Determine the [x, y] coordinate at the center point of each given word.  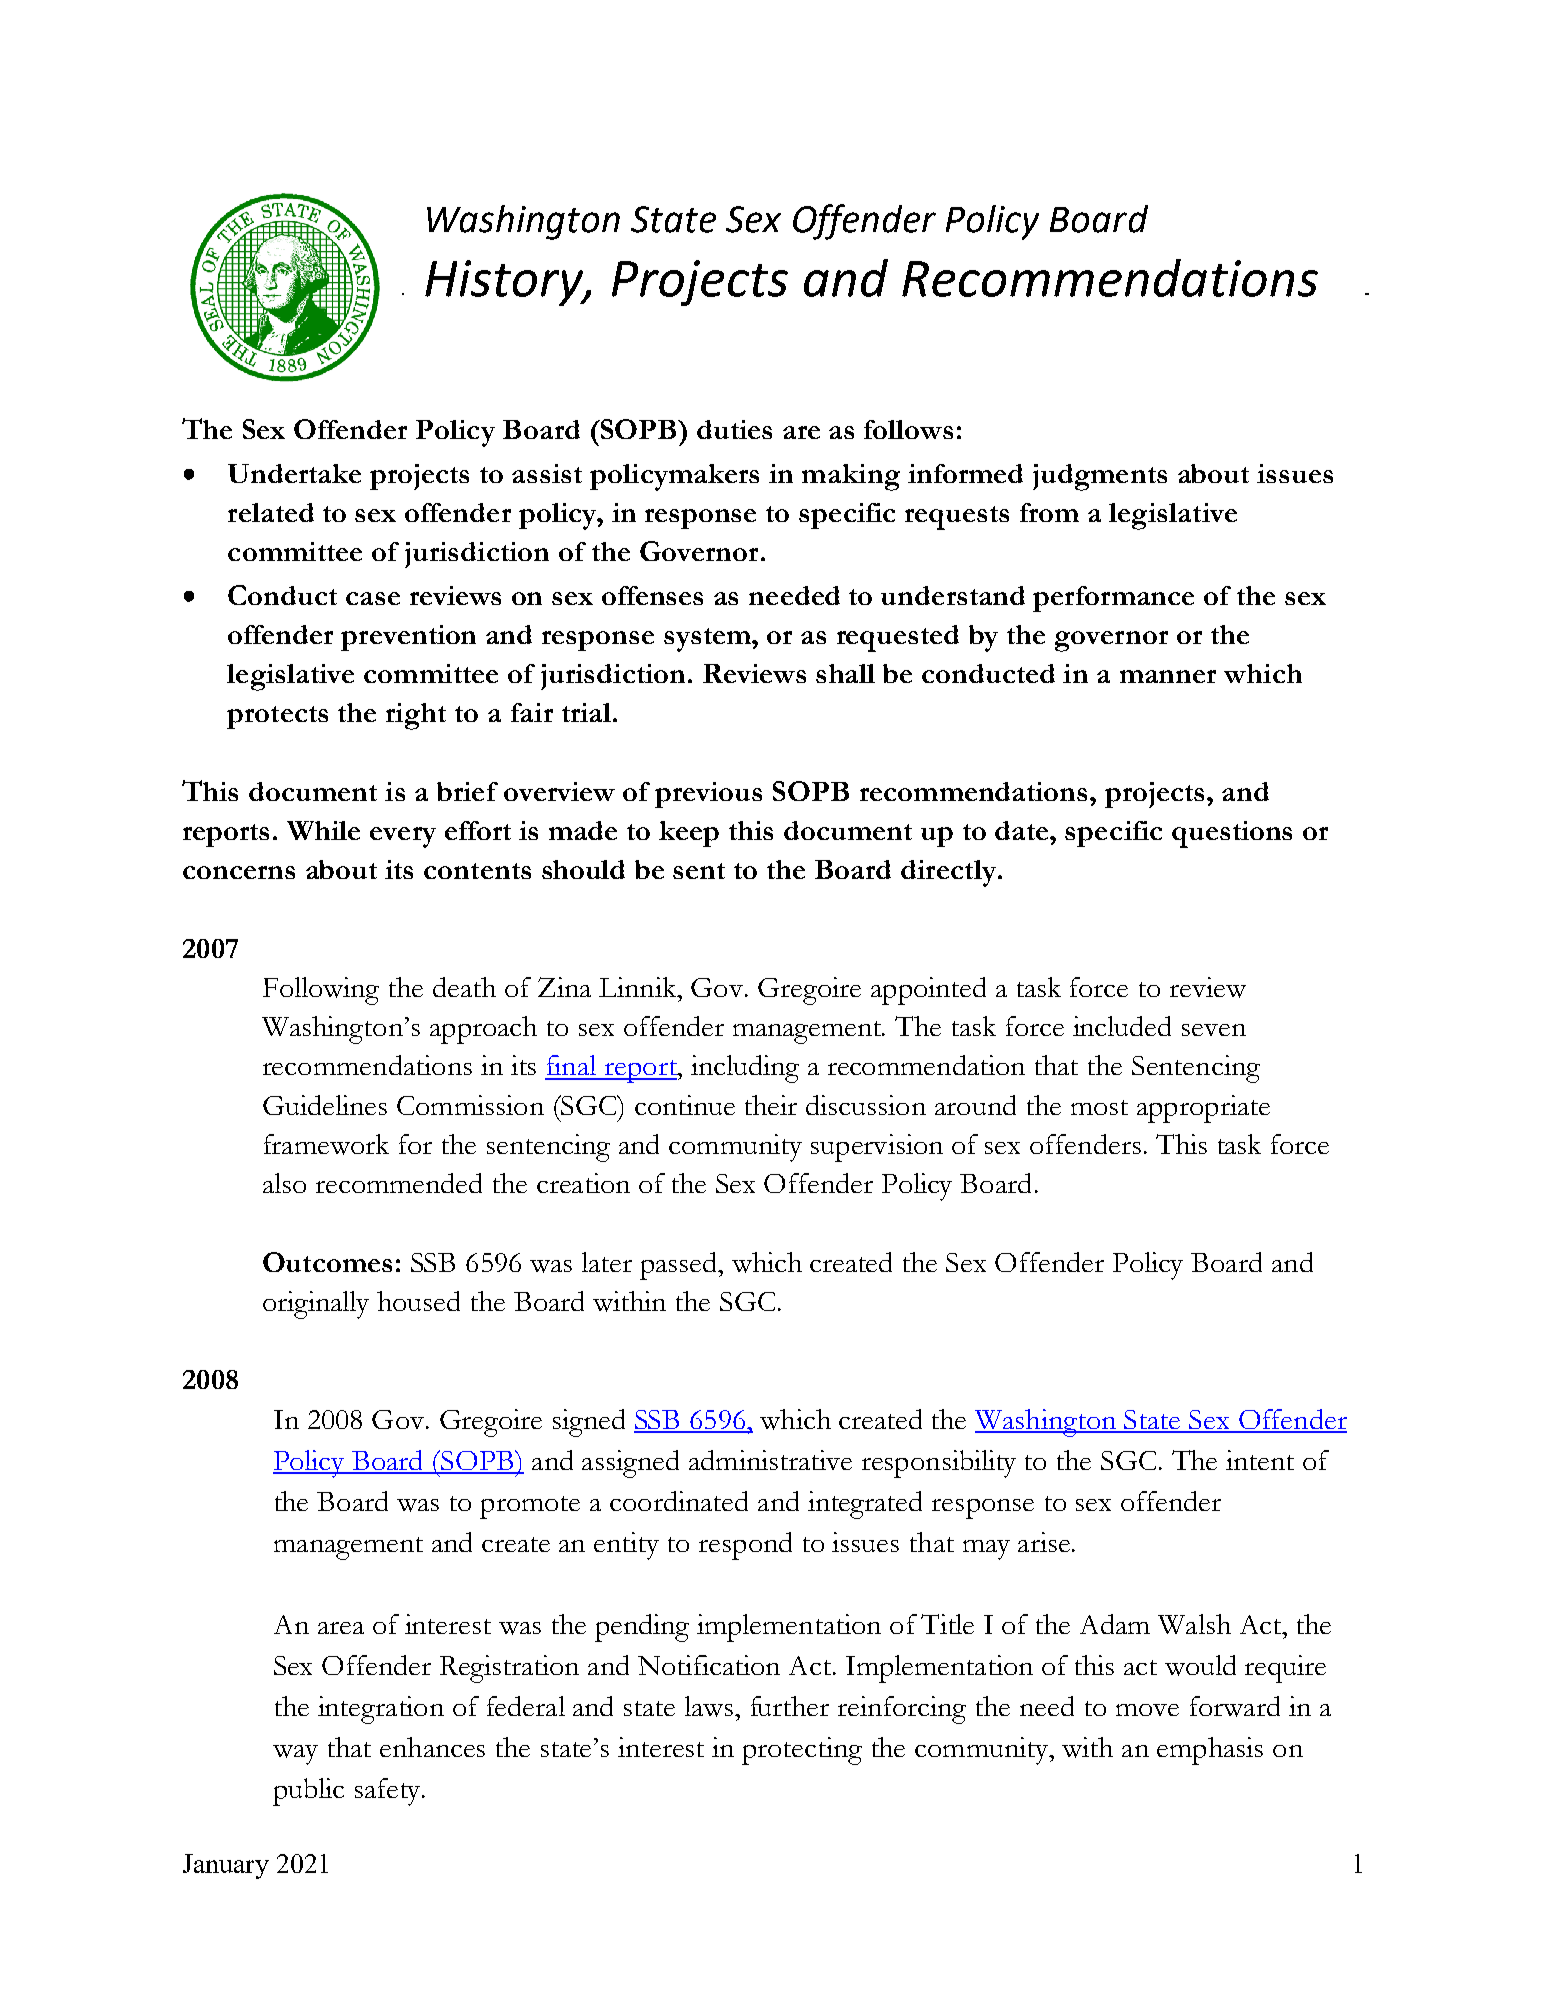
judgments [1100, 477]
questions [1232, 834]
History [505, 283]
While [323, 830]
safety [389, 1792]
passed [679, 1266]
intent [1260, 1460]
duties [734, 429]
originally [316, 1305]
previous [708, 795]
